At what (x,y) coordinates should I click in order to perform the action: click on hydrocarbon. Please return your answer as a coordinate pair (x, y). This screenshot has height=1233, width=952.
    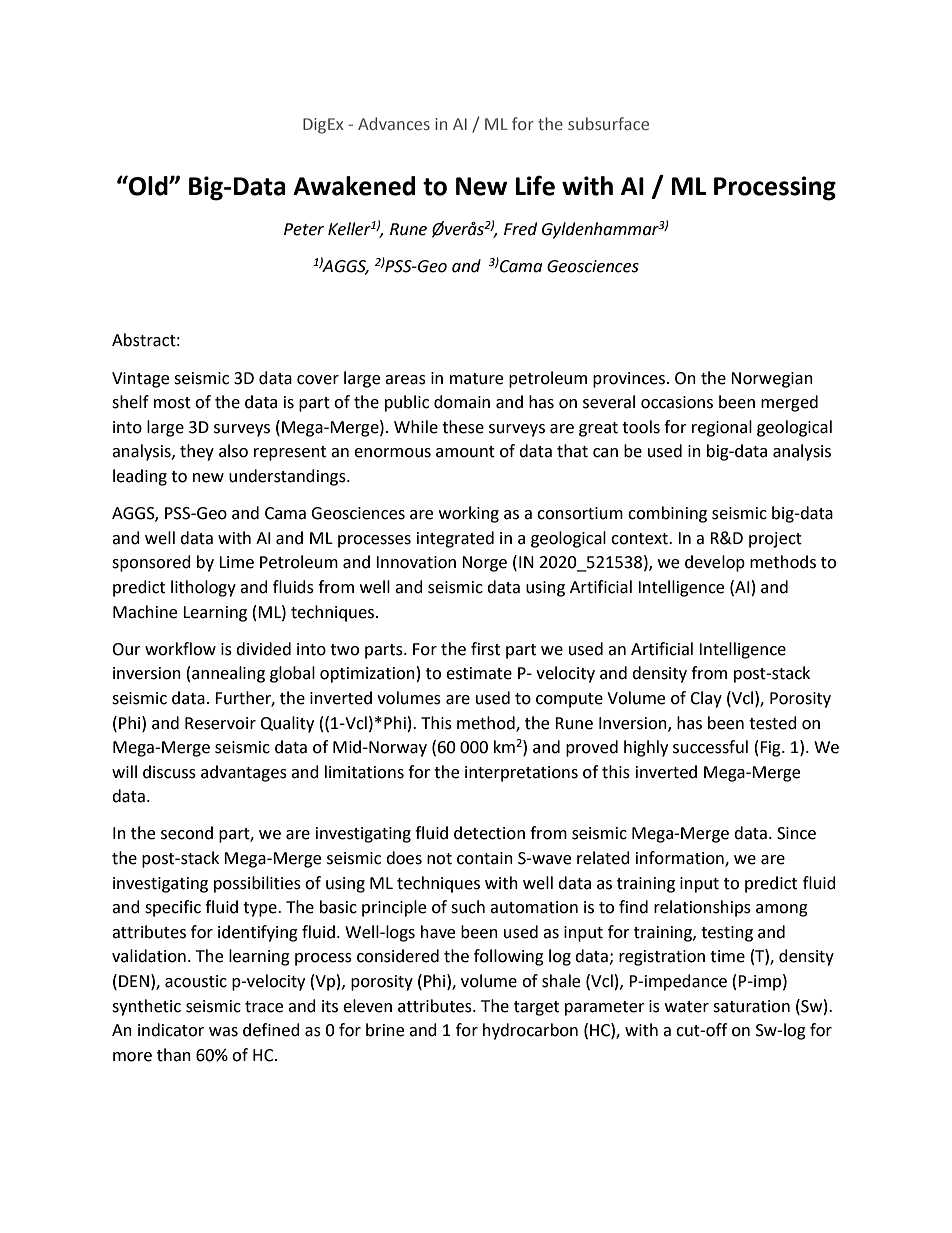
    Looking at the image, I should click on (530, 1031).
